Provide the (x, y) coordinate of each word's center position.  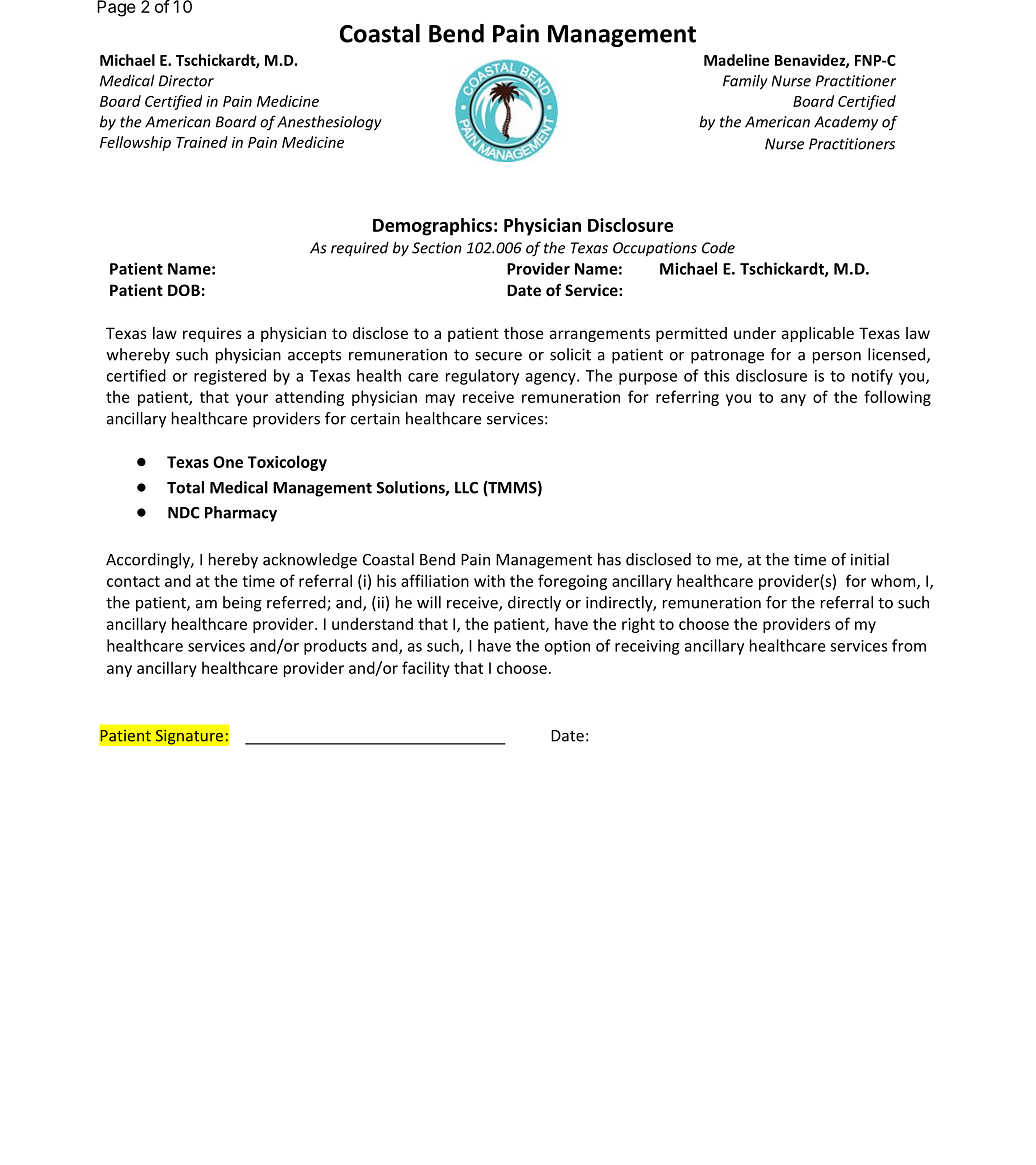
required (360, 249)
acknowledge (310, 561)
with (489, 580)
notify (872, 377)
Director (186, 81)
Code (718, 248)
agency (552, 379)
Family (745, 82)
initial (870, 559)
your (252, 400)
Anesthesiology (329, 123)
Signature (190, 737)
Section (437, 248)
